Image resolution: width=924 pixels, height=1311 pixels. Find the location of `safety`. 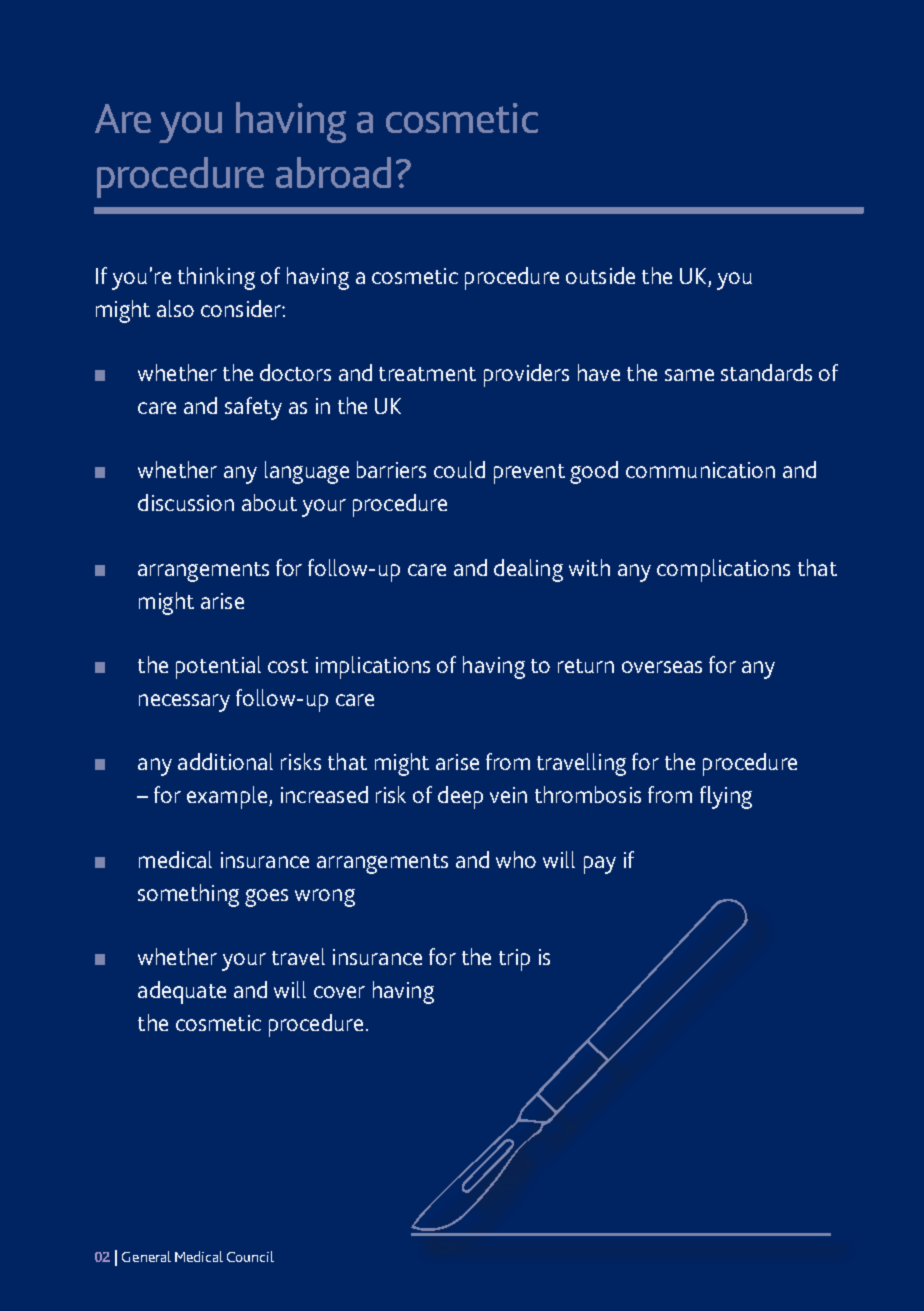

safety is located at coordinates (253, 408).
